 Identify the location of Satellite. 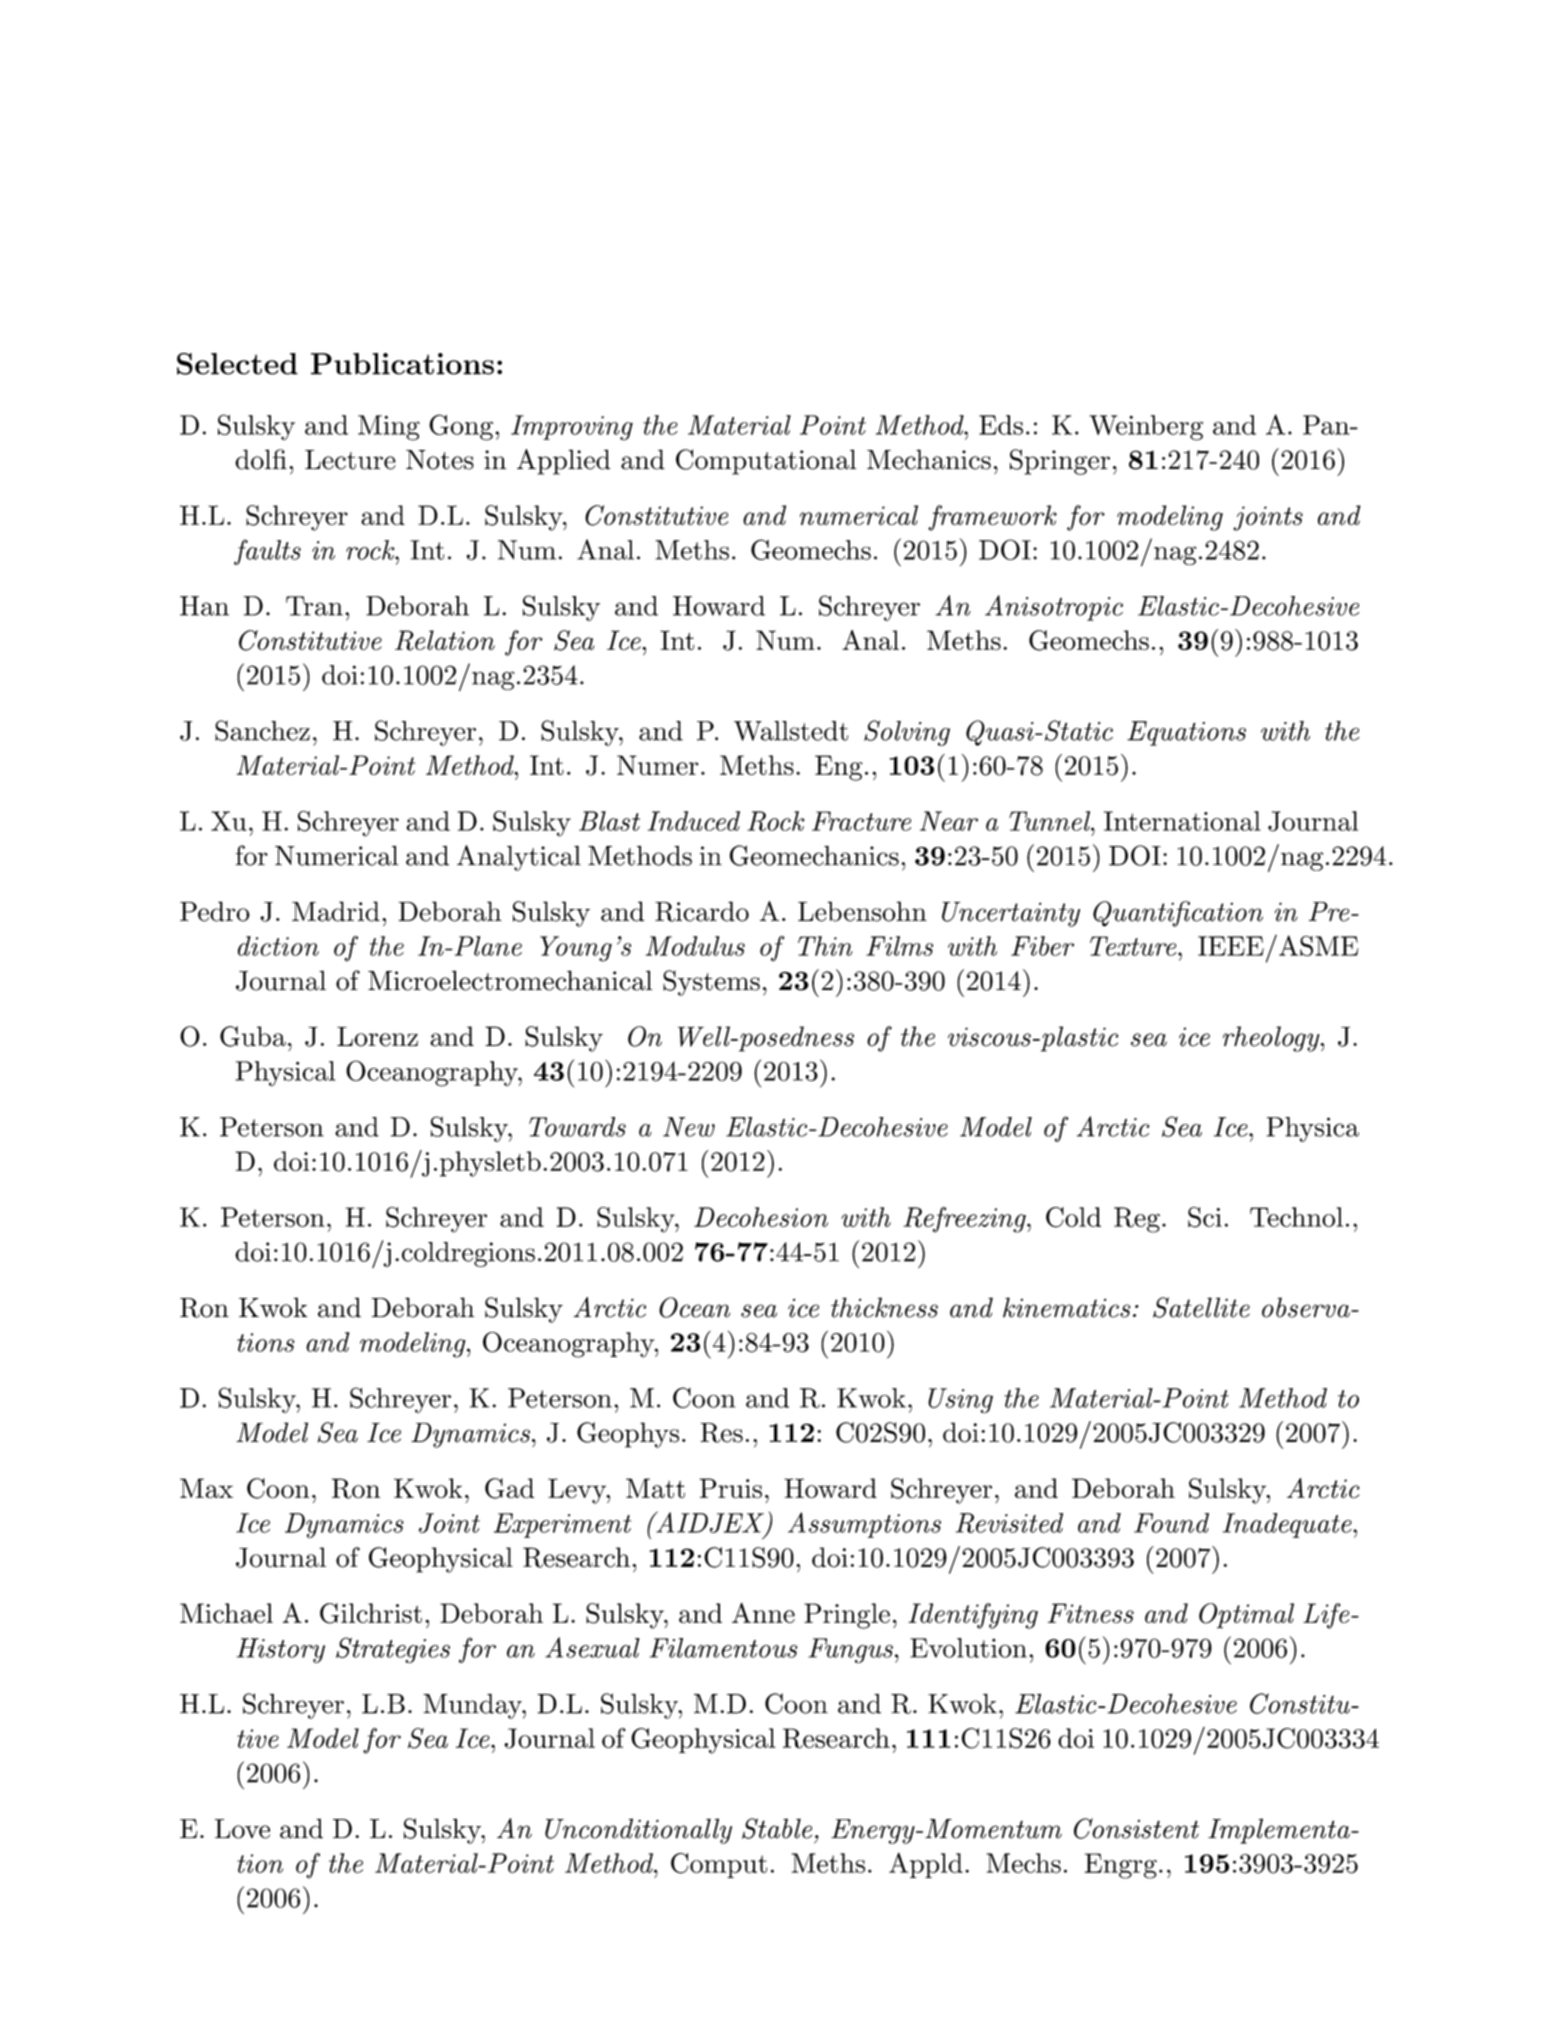
(1201, 1307).
